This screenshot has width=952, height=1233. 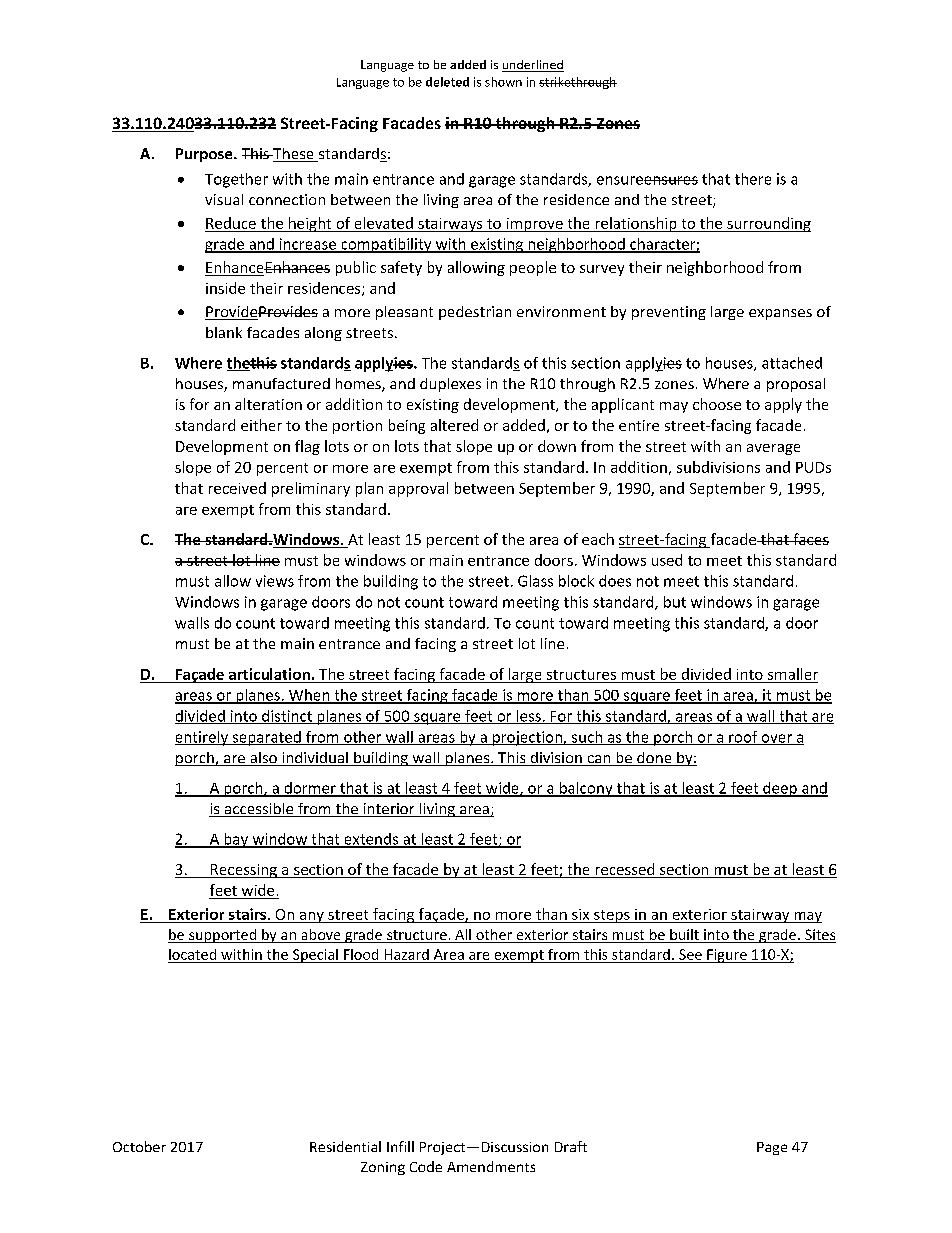 What do you see at coordinates (503, 82) in the screenshot?
I see `shown` at bounding box center [503, 82].
